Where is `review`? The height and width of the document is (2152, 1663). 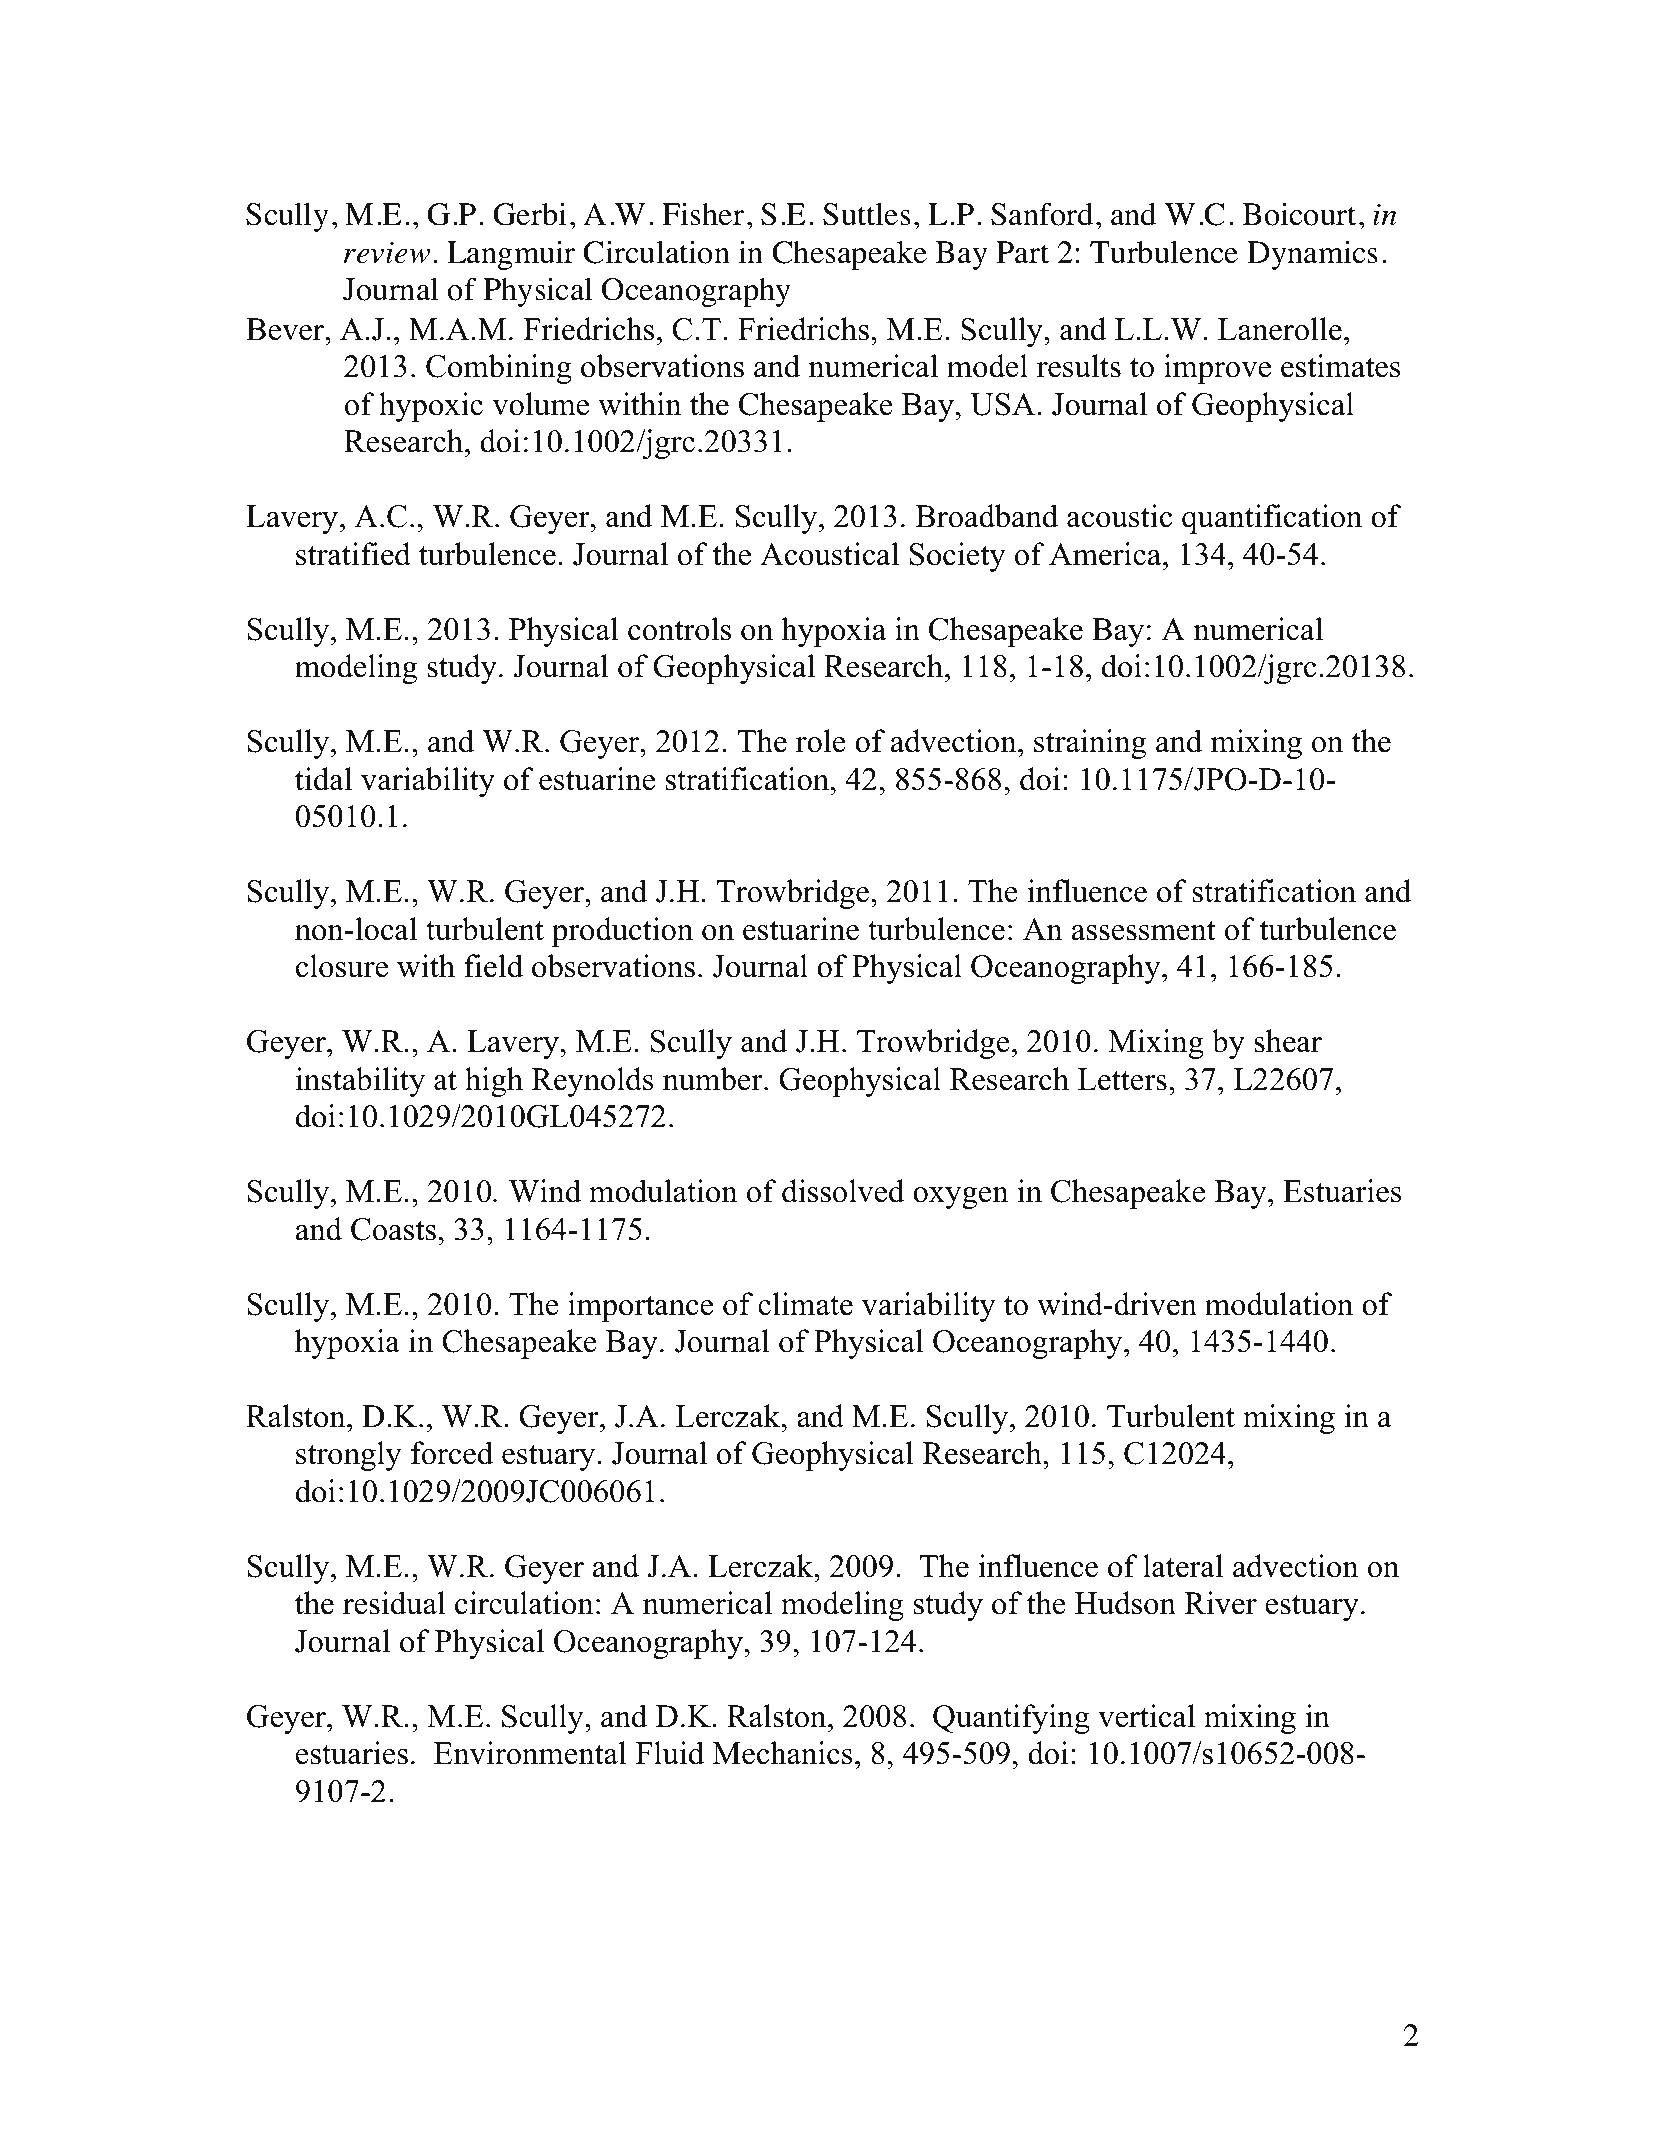
review is located at coordinates (387, 252).
